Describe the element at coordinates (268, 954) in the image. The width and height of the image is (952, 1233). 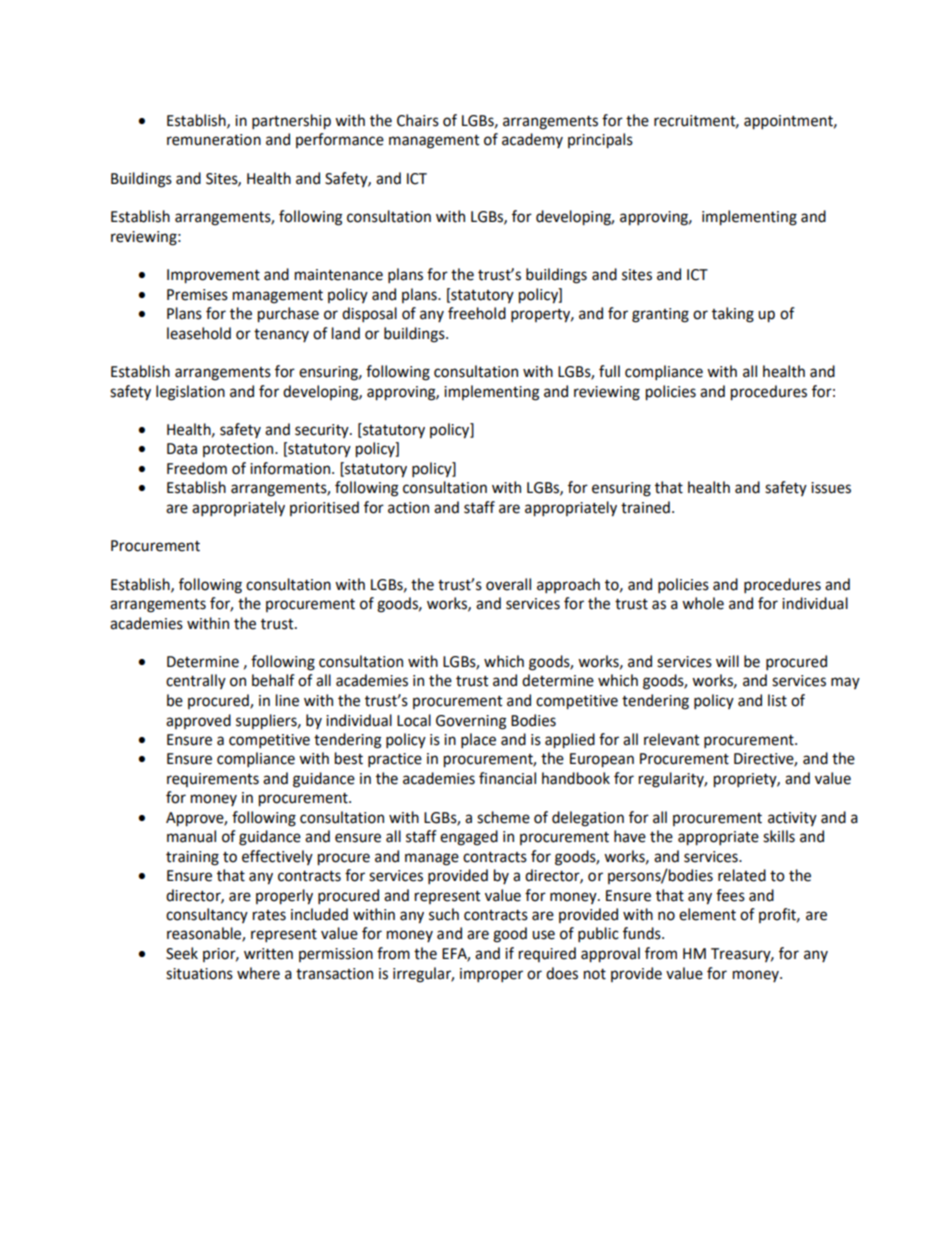
I see `written` at that location.
